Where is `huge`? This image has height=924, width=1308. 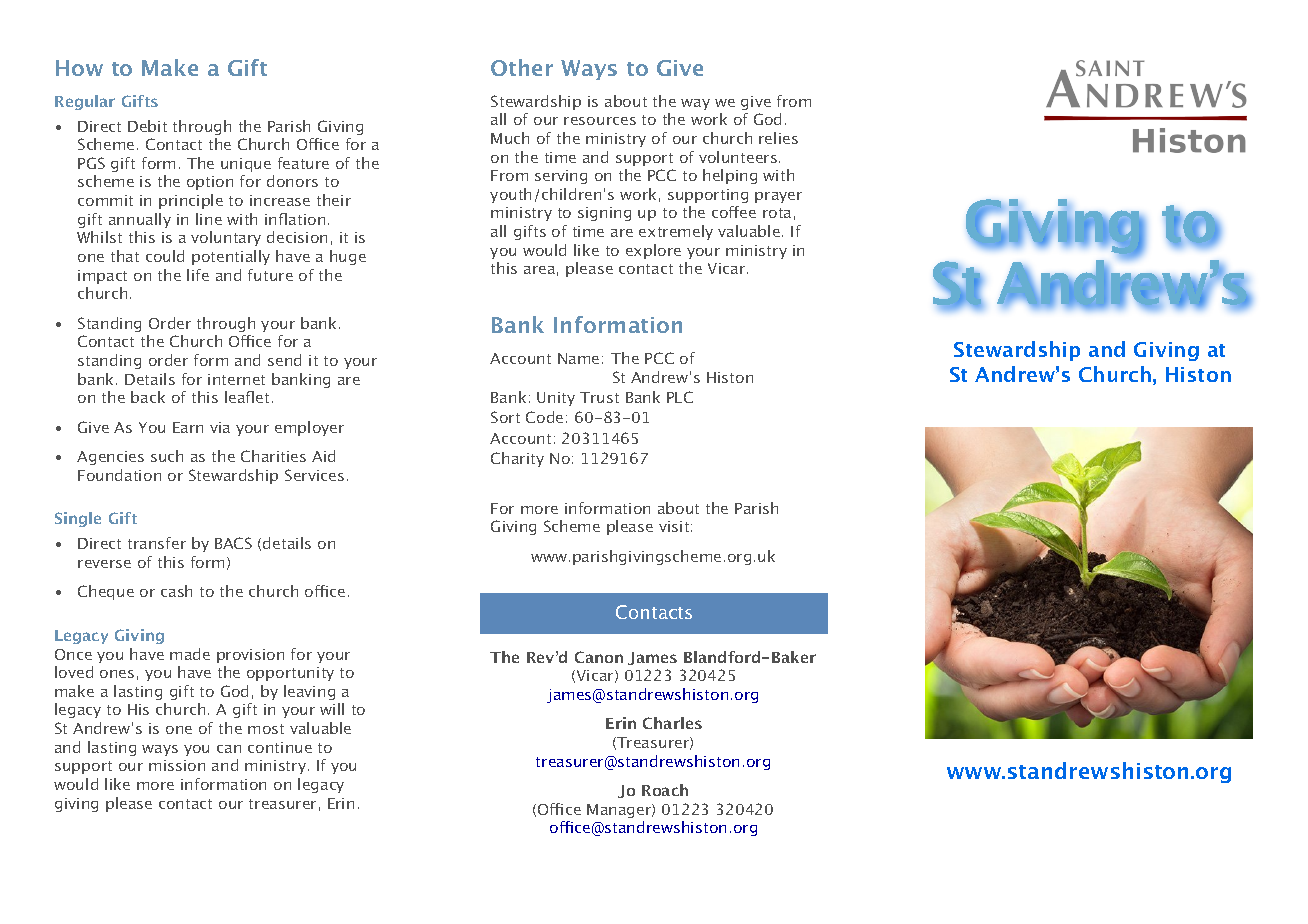
huge is located at coordinates (348, 257).
